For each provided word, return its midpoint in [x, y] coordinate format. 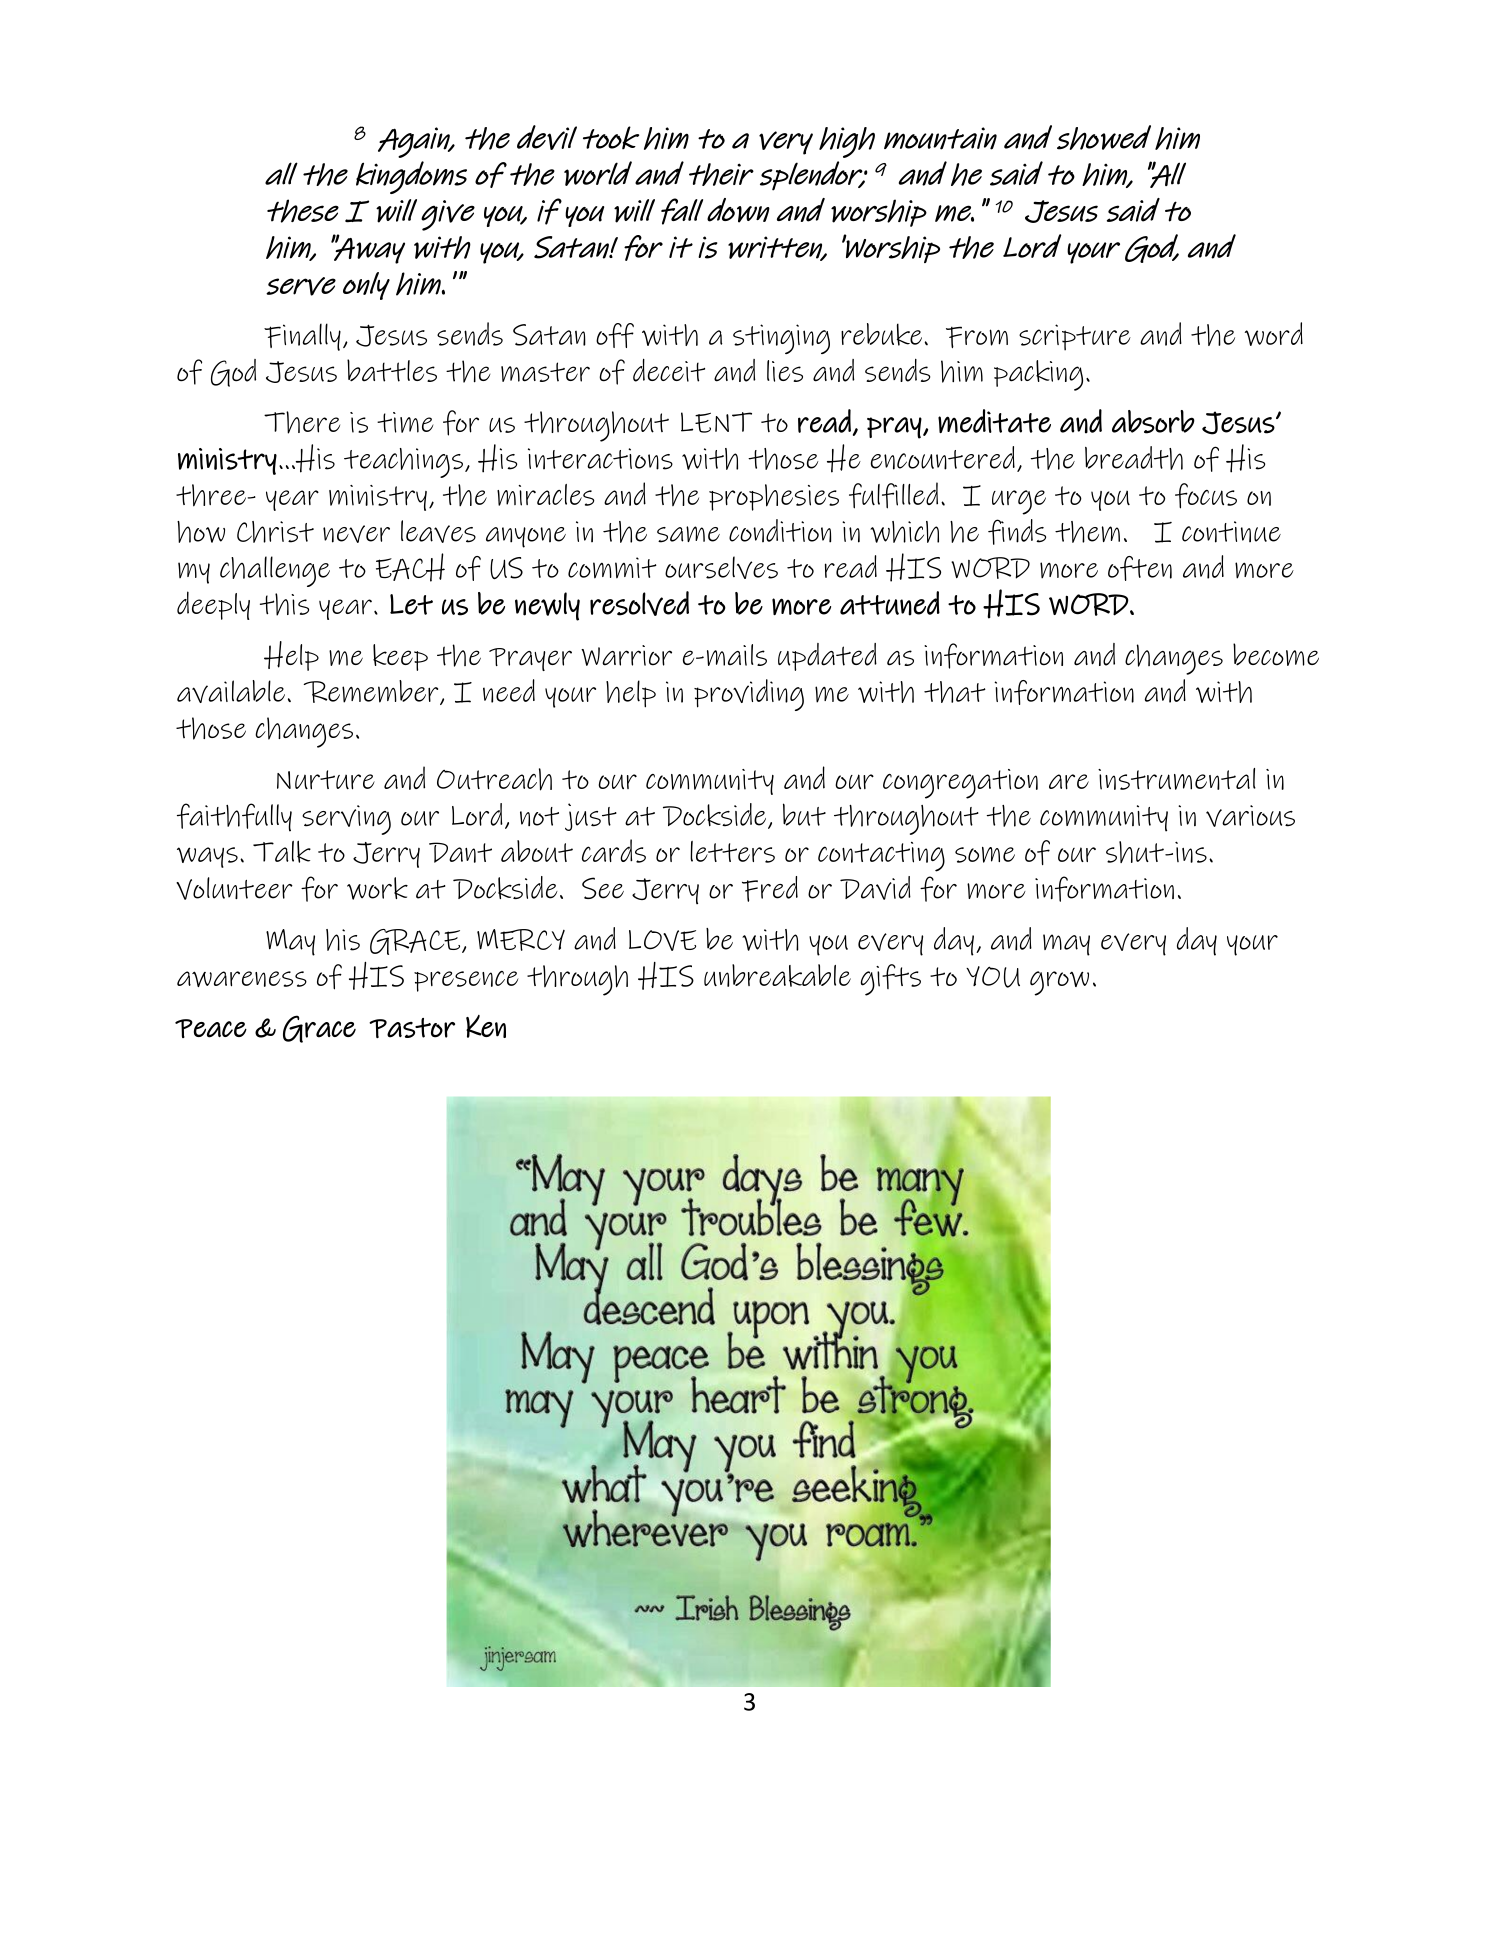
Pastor [412, 1028]
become [1276, 654]
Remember [372, 692]
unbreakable [777, 975]
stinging [781, 339]
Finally [302, 337]
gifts [891, 980]
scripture [1075, 337]
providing [749, 695]
